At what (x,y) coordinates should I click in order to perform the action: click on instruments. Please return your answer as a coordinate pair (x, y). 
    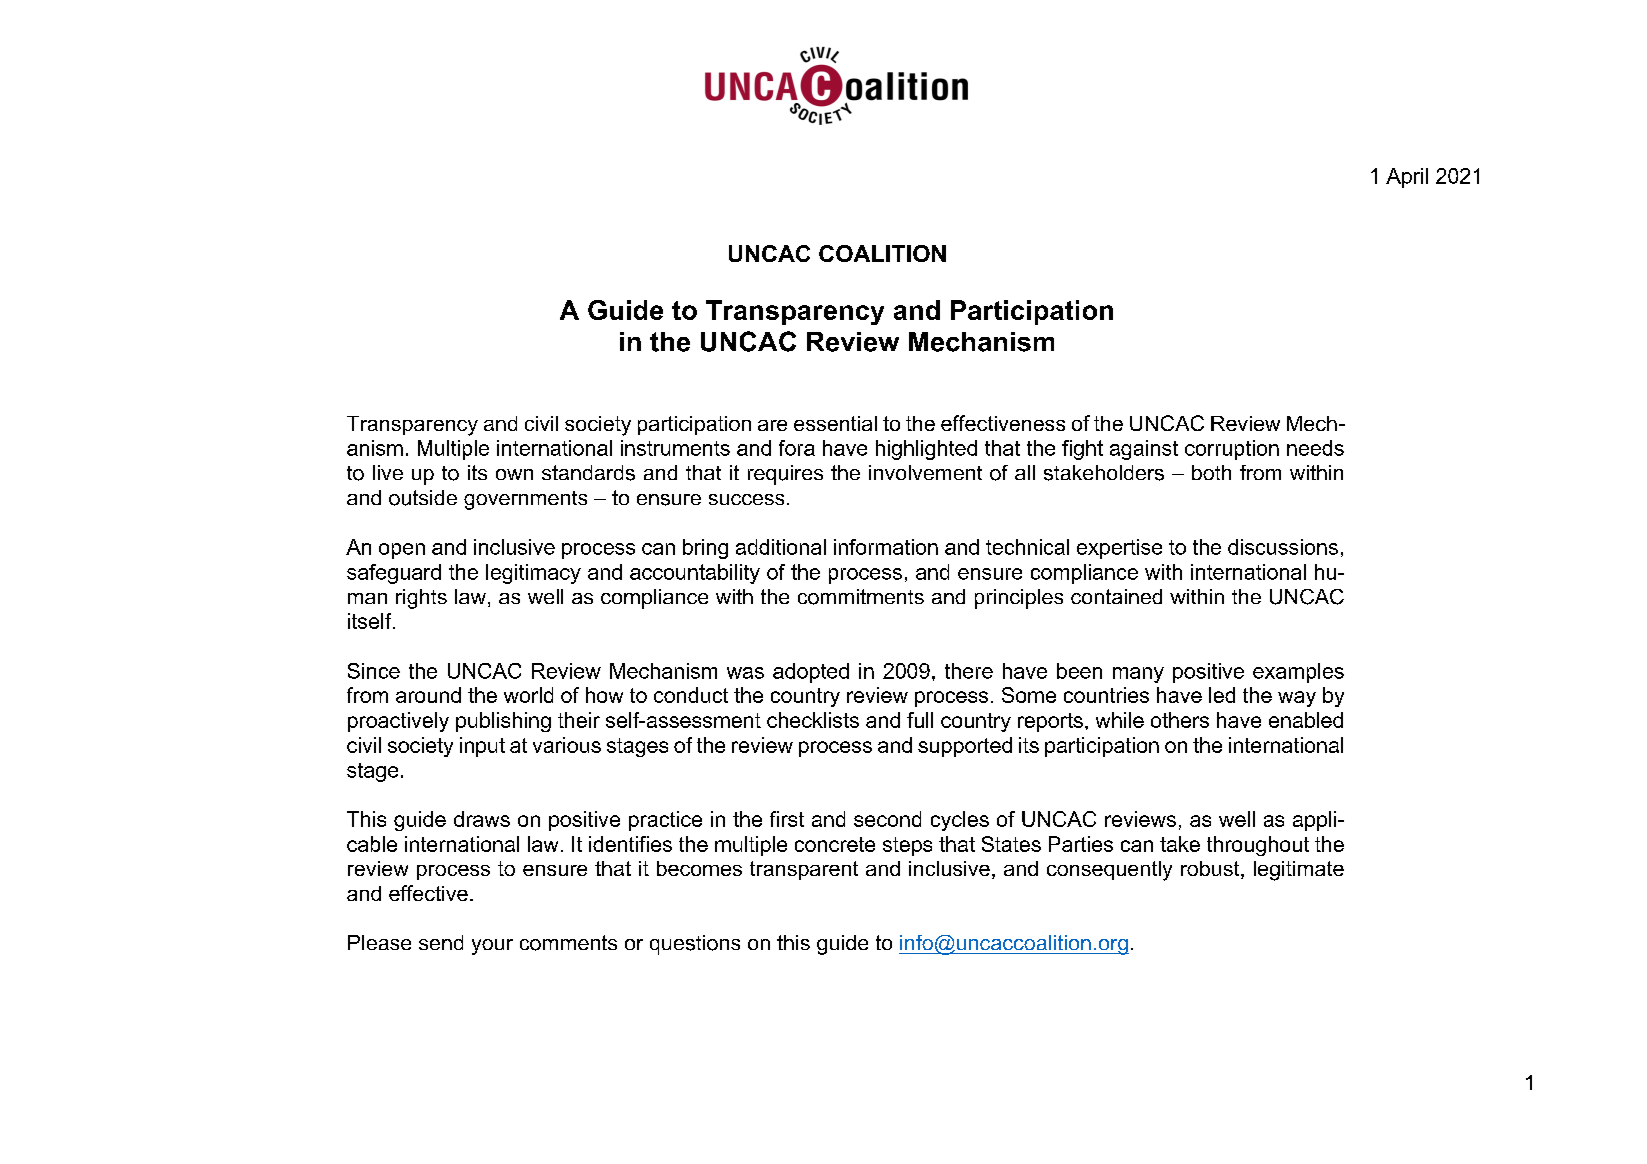
    Looking at the image, I should click on (675, 448).
